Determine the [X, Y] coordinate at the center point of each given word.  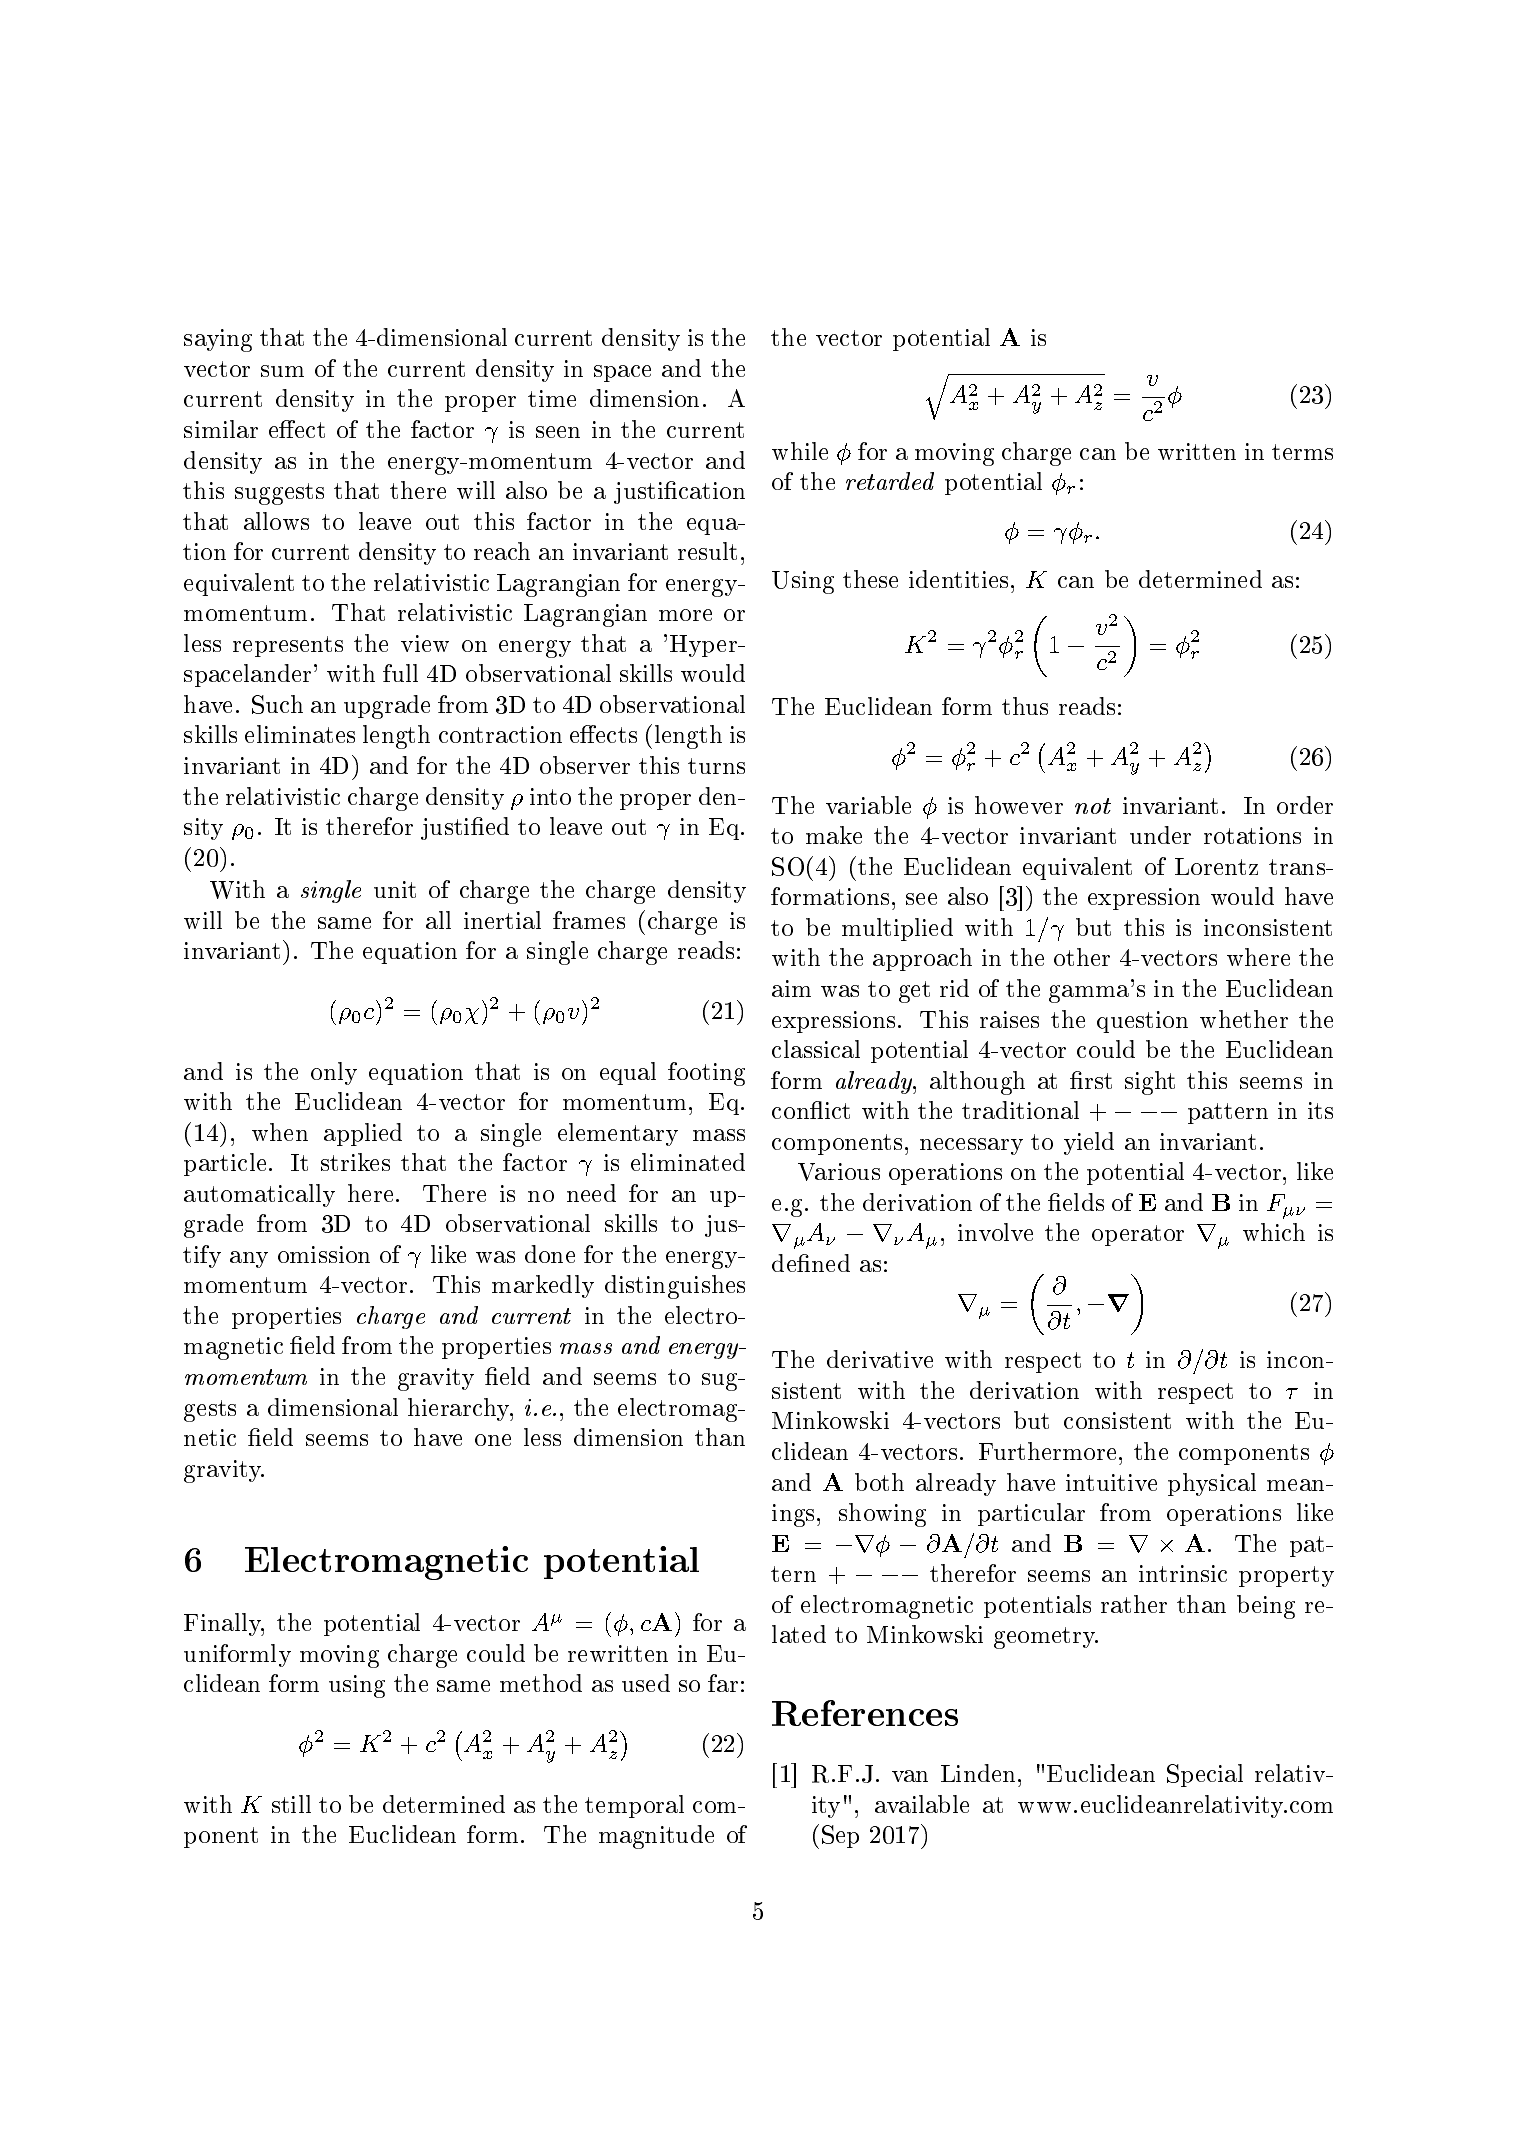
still [291, 1804]
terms [1302, 452]
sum [282, 371]
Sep [840, 1836]
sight [1150, 1083]
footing [706, 1074]
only [334, 1073]
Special [1205, 1775]
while [800, 451]
